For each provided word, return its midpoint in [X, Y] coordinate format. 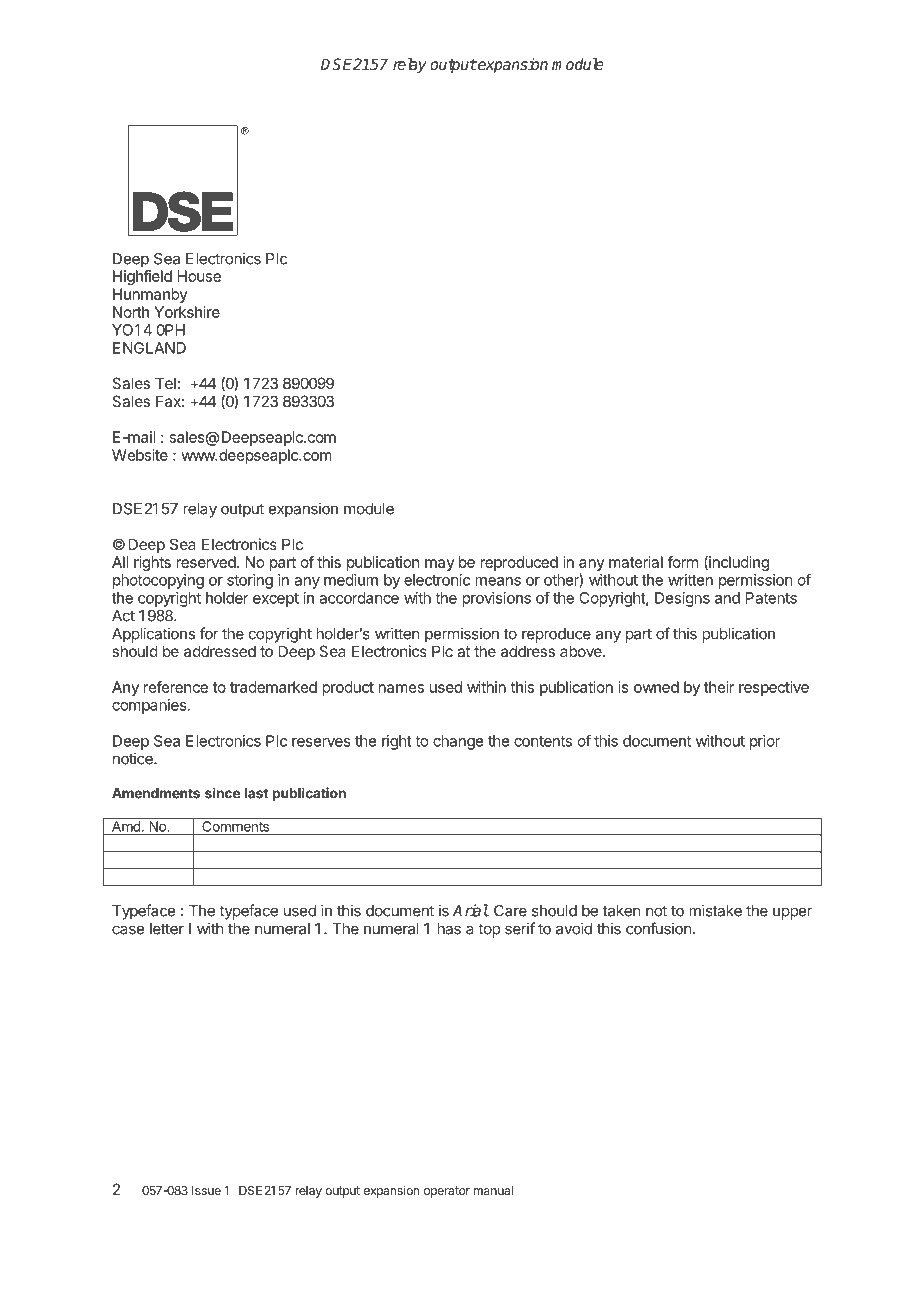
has [449, 929]
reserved [207, 562]
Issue [206, 1190]
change [458, 742]
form [682, 562]
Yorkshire [187, 312]
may [440, 565]
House [199, 276]
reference [176, 687]
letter [167, 929]
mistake [715, 910]
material [636, 562]
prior [765, 742]
